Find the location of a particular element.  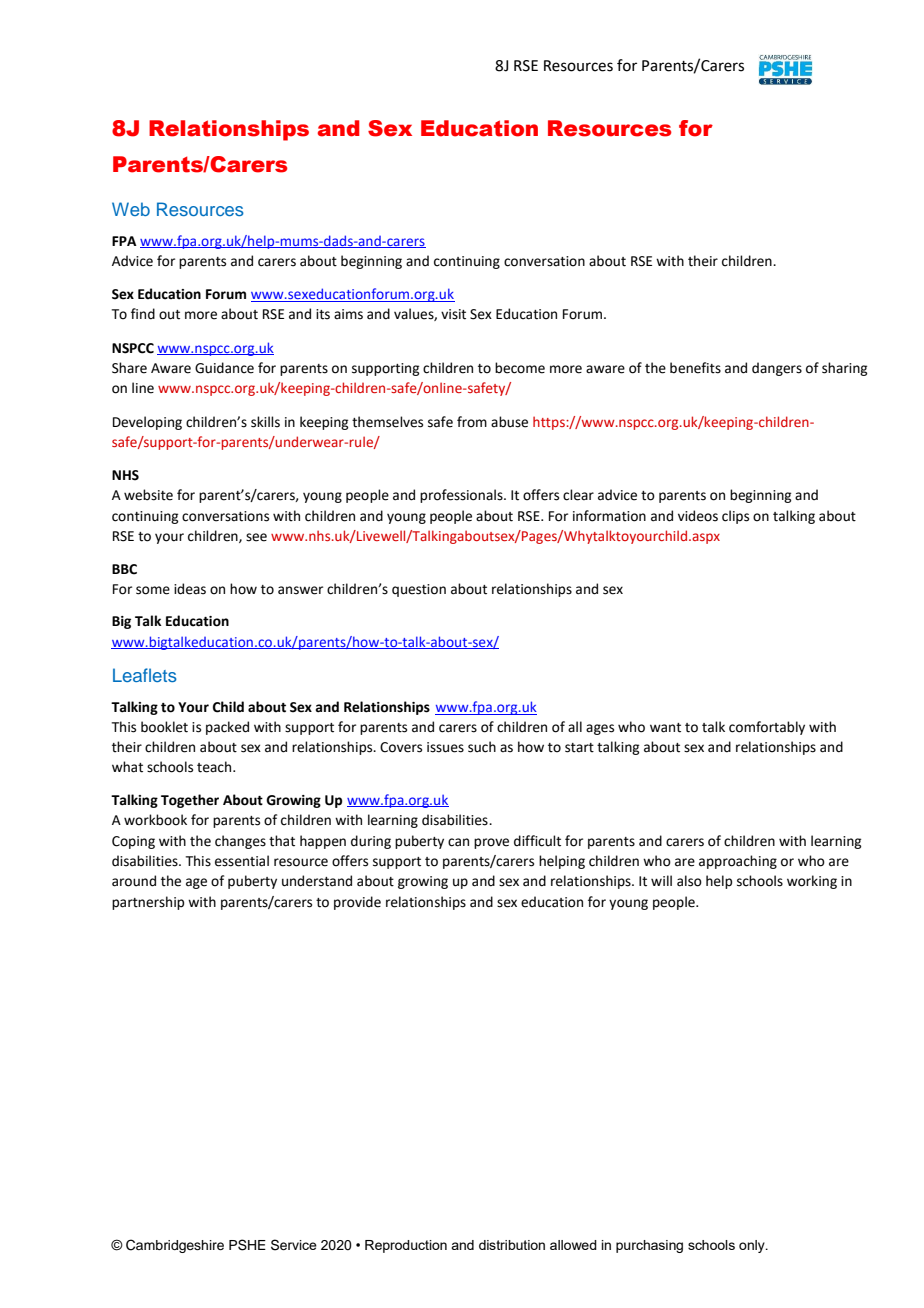

distribution is located at coordinates (512, 1245).
